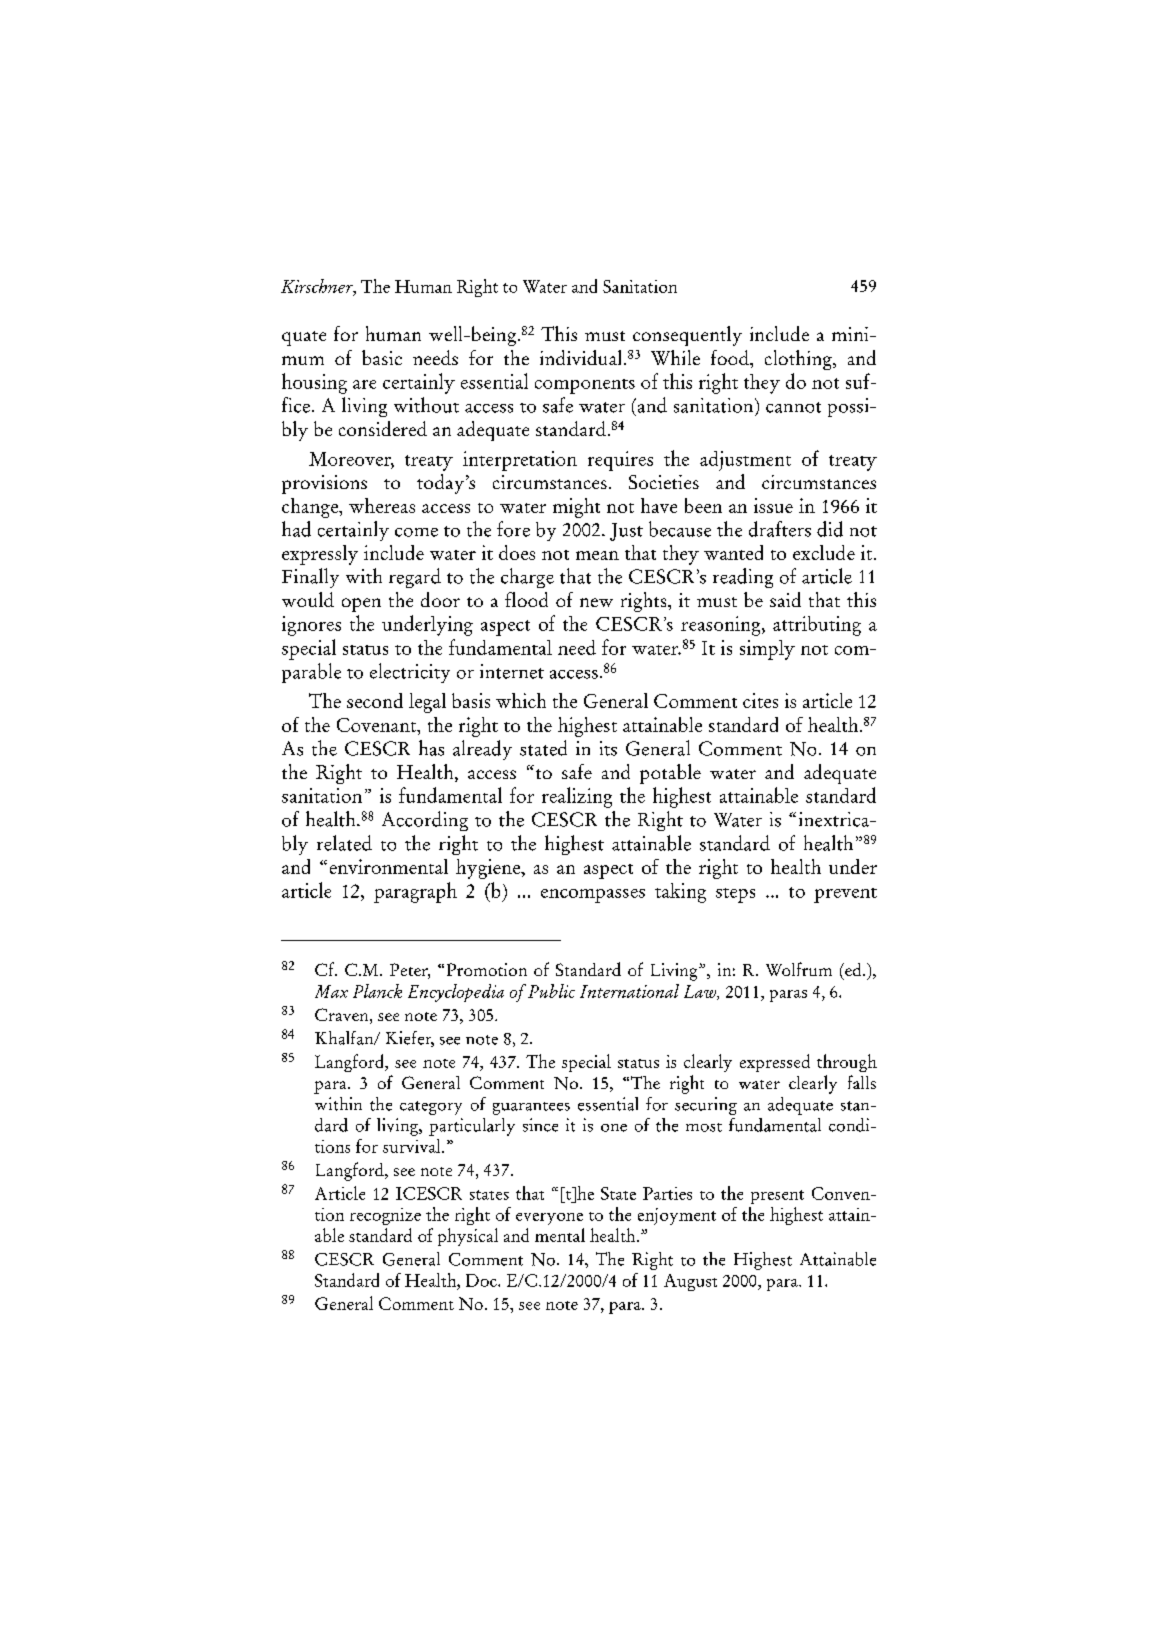 This image has width=1158, height=1637. What do you see at coordinates (549, 1219) in the image?
I see `everyone` at bounding box center [549, 1219].
